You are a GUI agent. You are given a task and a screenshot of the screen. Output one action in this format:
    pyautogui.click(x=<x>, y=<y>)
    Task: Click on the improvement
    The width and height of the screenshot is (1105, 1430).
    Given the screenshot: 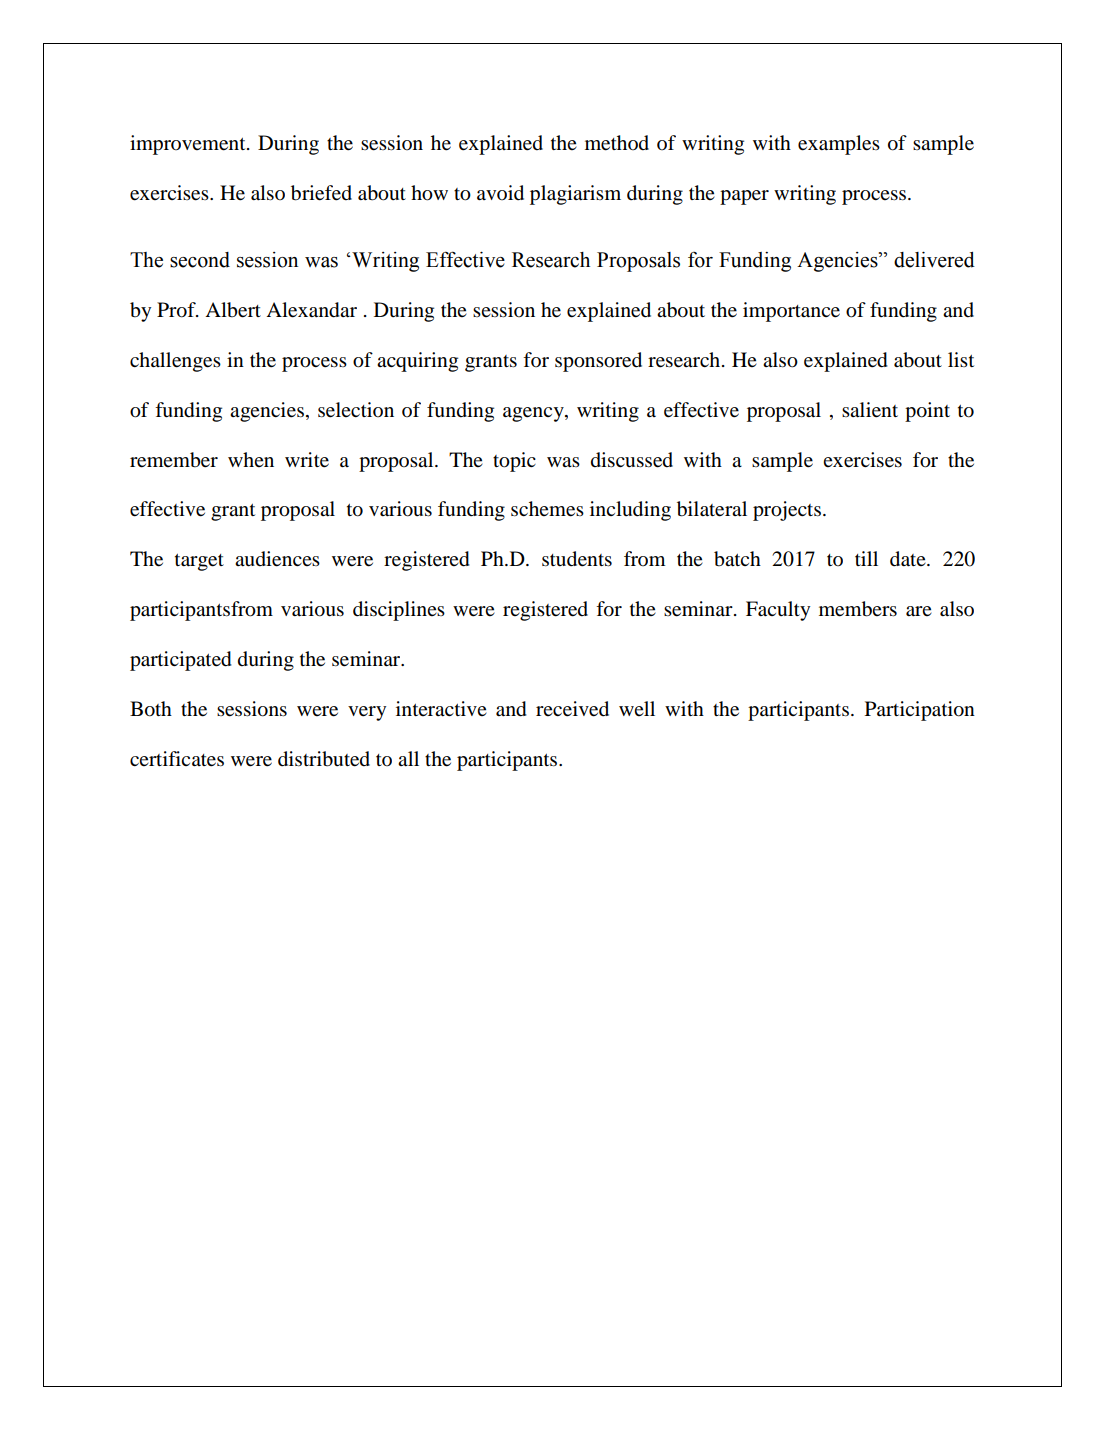 What is the action you would take?
    pyautogui.click(x=189, y=145)
